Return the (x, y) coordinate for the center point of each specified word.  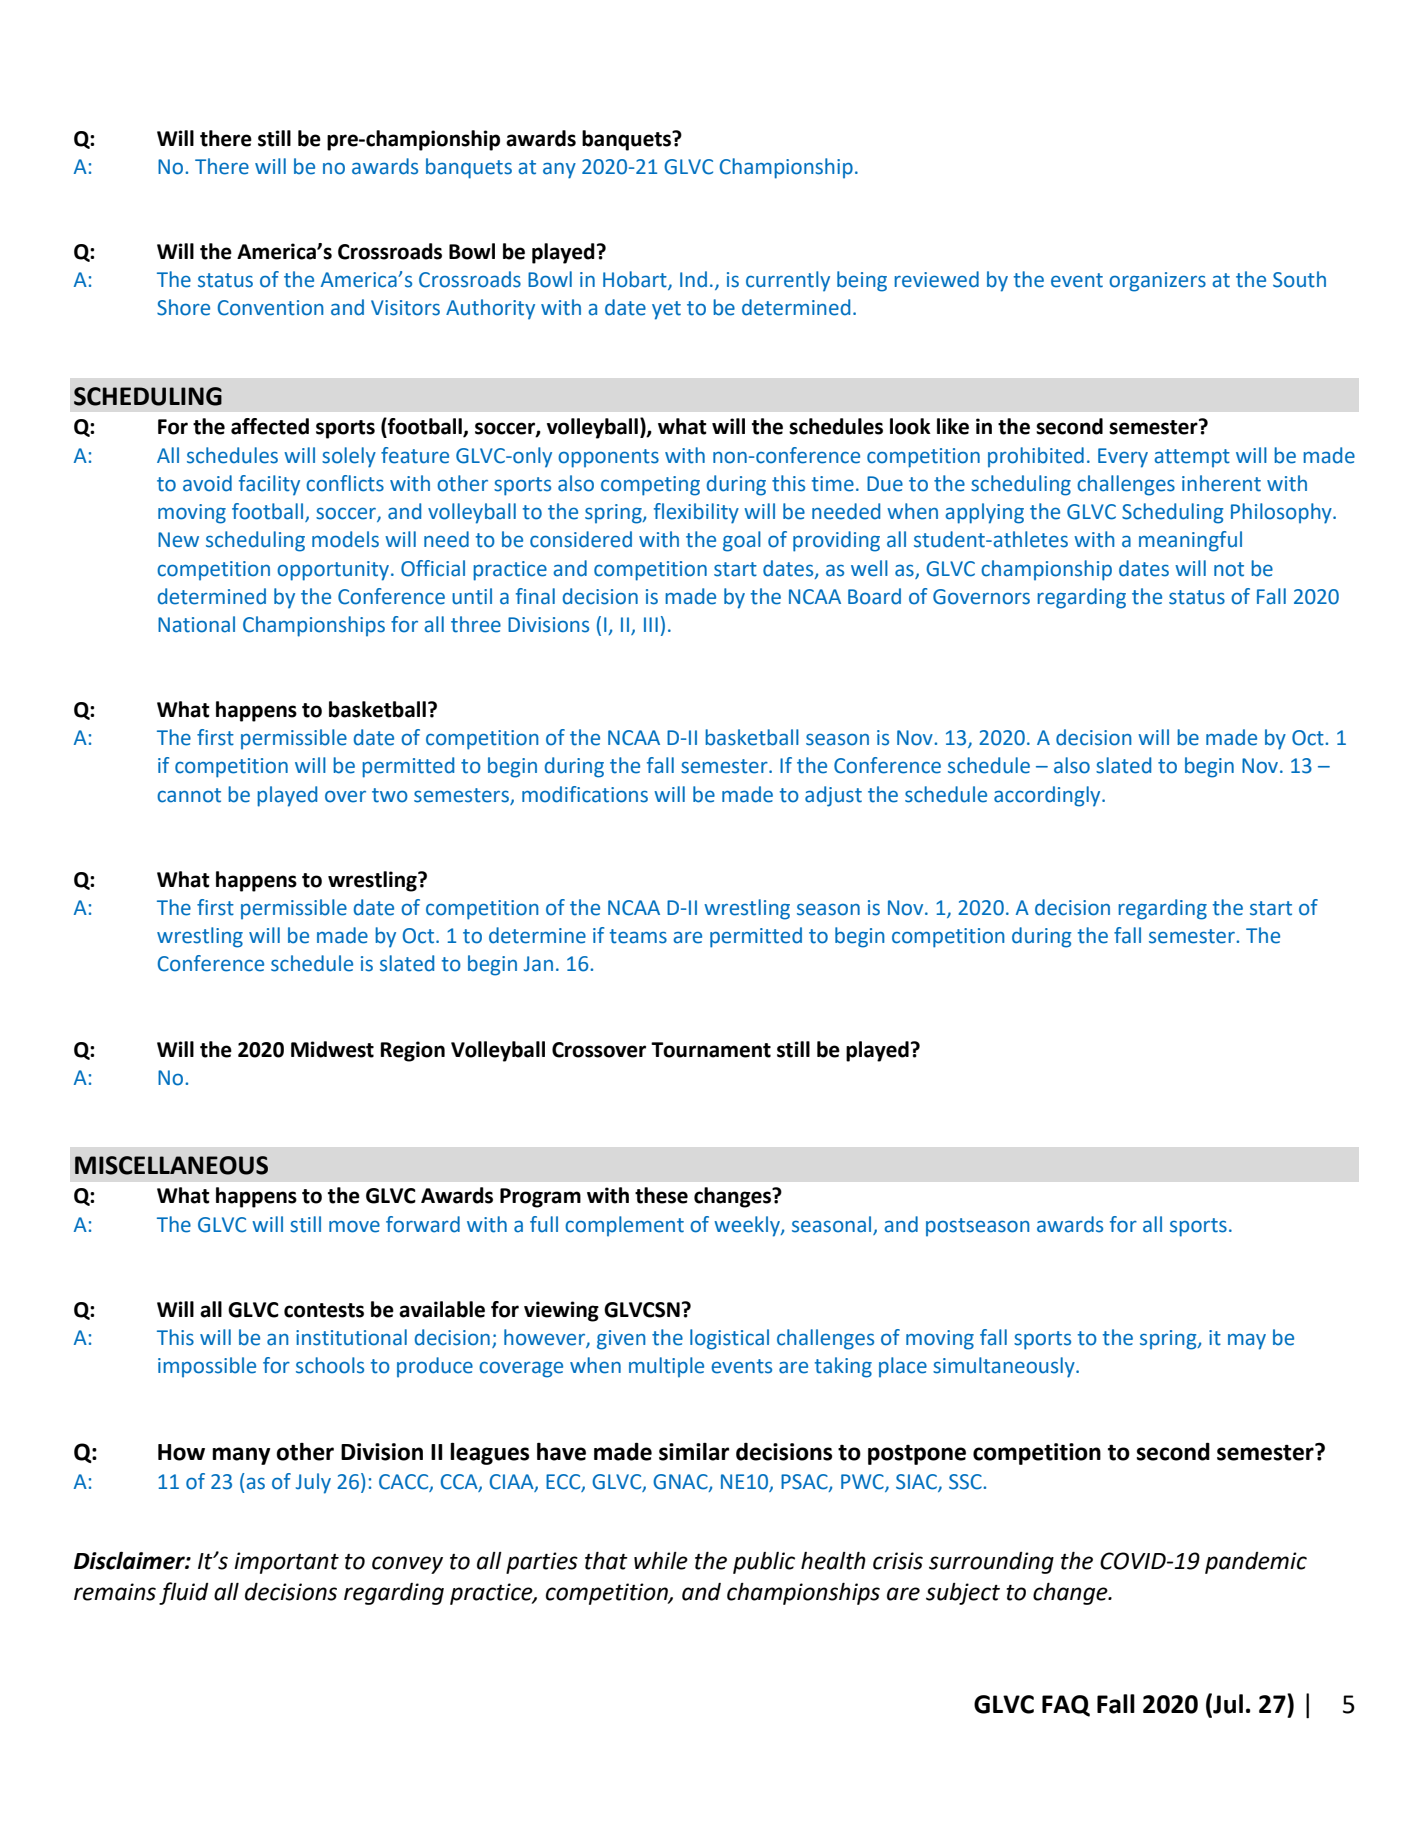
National (196, 624)
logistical (729, 1339)
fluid (184, 1593)
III (651, 624)
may (1247, 1341)
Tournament (711, 1050)
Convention (271, 308)
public (764, 1563)
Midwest (332, 1049)
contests (324, 1310)
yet (666, 310)
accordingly (1048, 796)
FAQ (1066, 1706)
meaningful (1190, 541)
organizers (1157, 282)
